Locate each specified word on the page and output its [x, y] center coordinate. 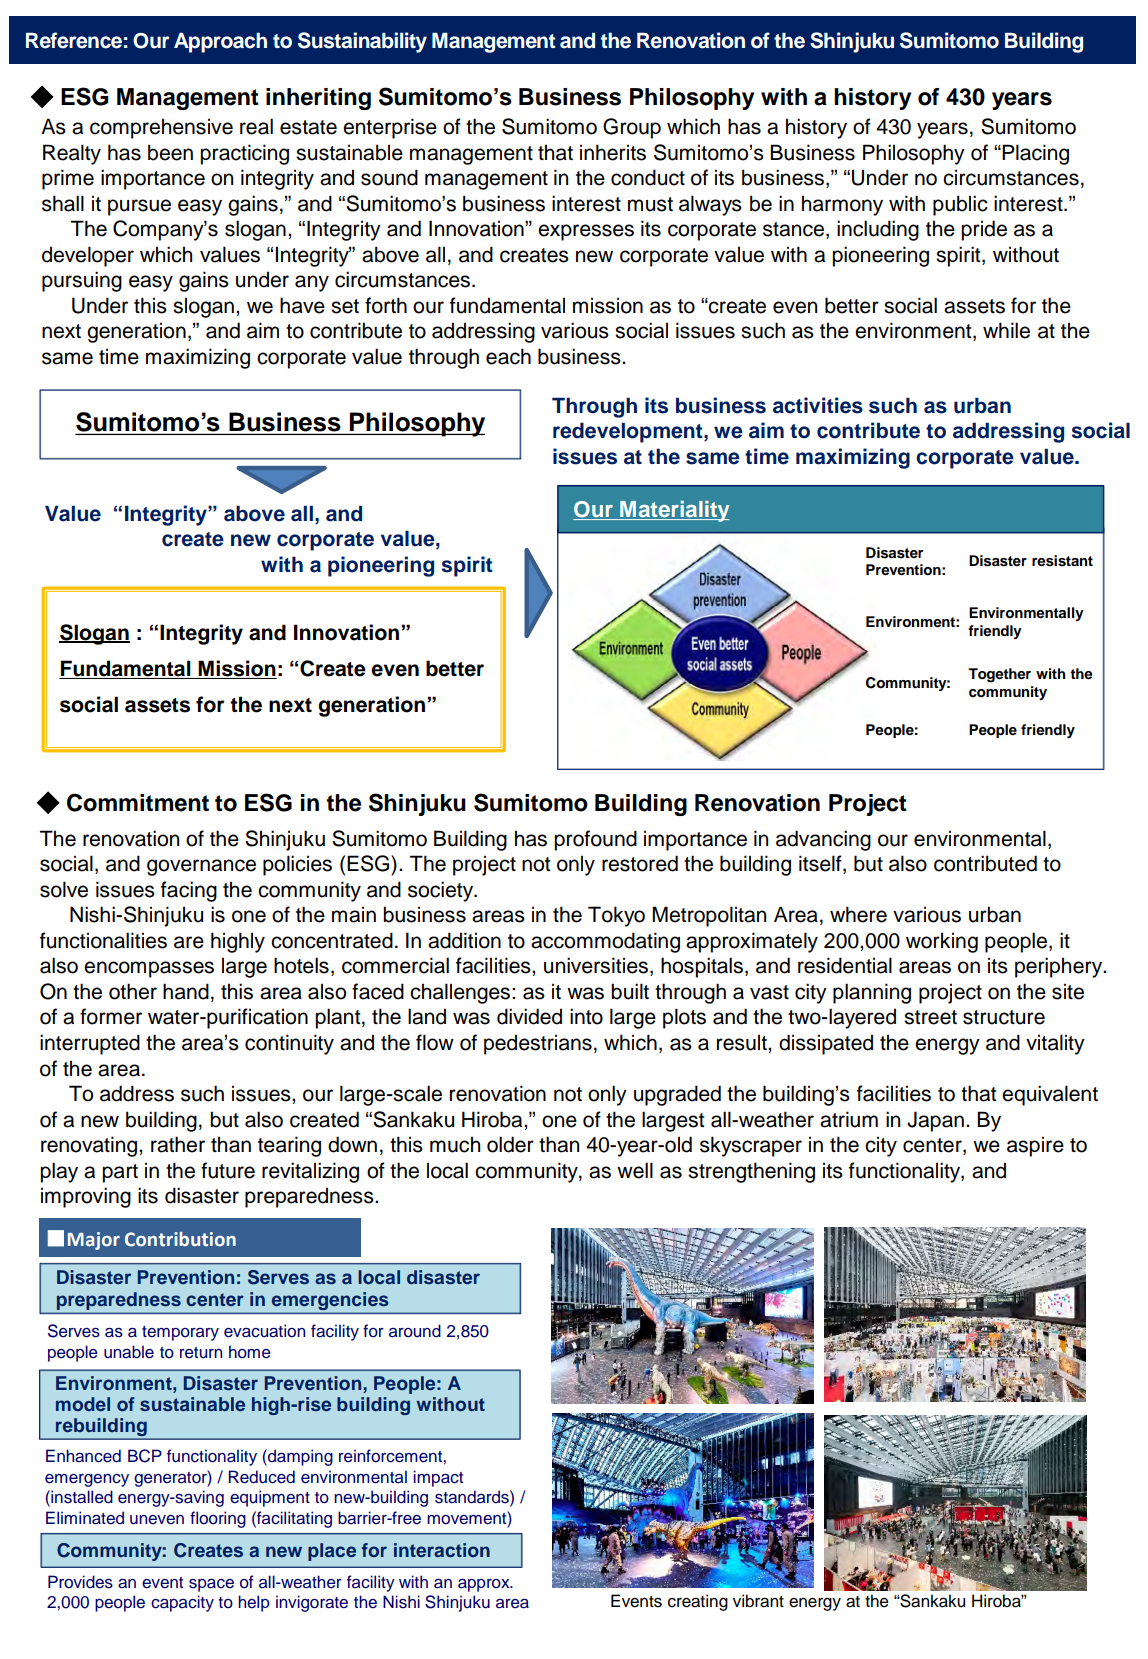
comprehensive [161, 128]
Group [632, 128]
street [930, 1017]
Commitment [138, 802]
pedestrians [538, 1044]
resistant [1062, 561]
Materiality [674, 511]
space [211, 1585]
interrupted [90, 1044]
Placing [1035, 154]
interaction [442, 1550]
